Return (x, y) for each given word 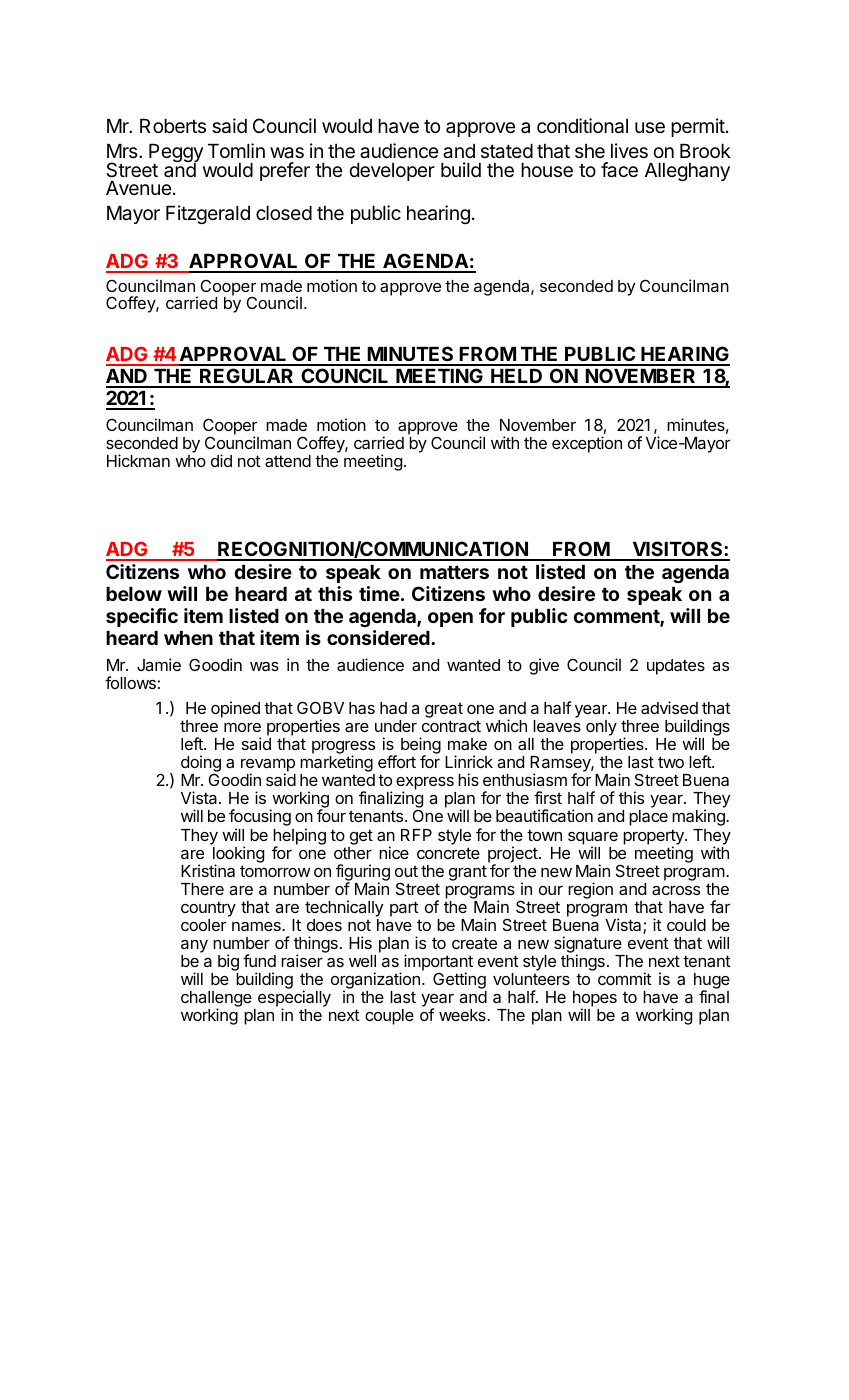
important (438, 963)
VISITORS (677, 550)
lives (629, 150)
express (426, 785)
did (221, 460)
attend (288, 461)
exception (587, 444)
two (671, 762)
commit (625, 978)
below (134, 594)
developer (392, 172)
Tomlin (236, 150)
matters (454, 572)
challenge (216, 1000)
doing (201, 765)
